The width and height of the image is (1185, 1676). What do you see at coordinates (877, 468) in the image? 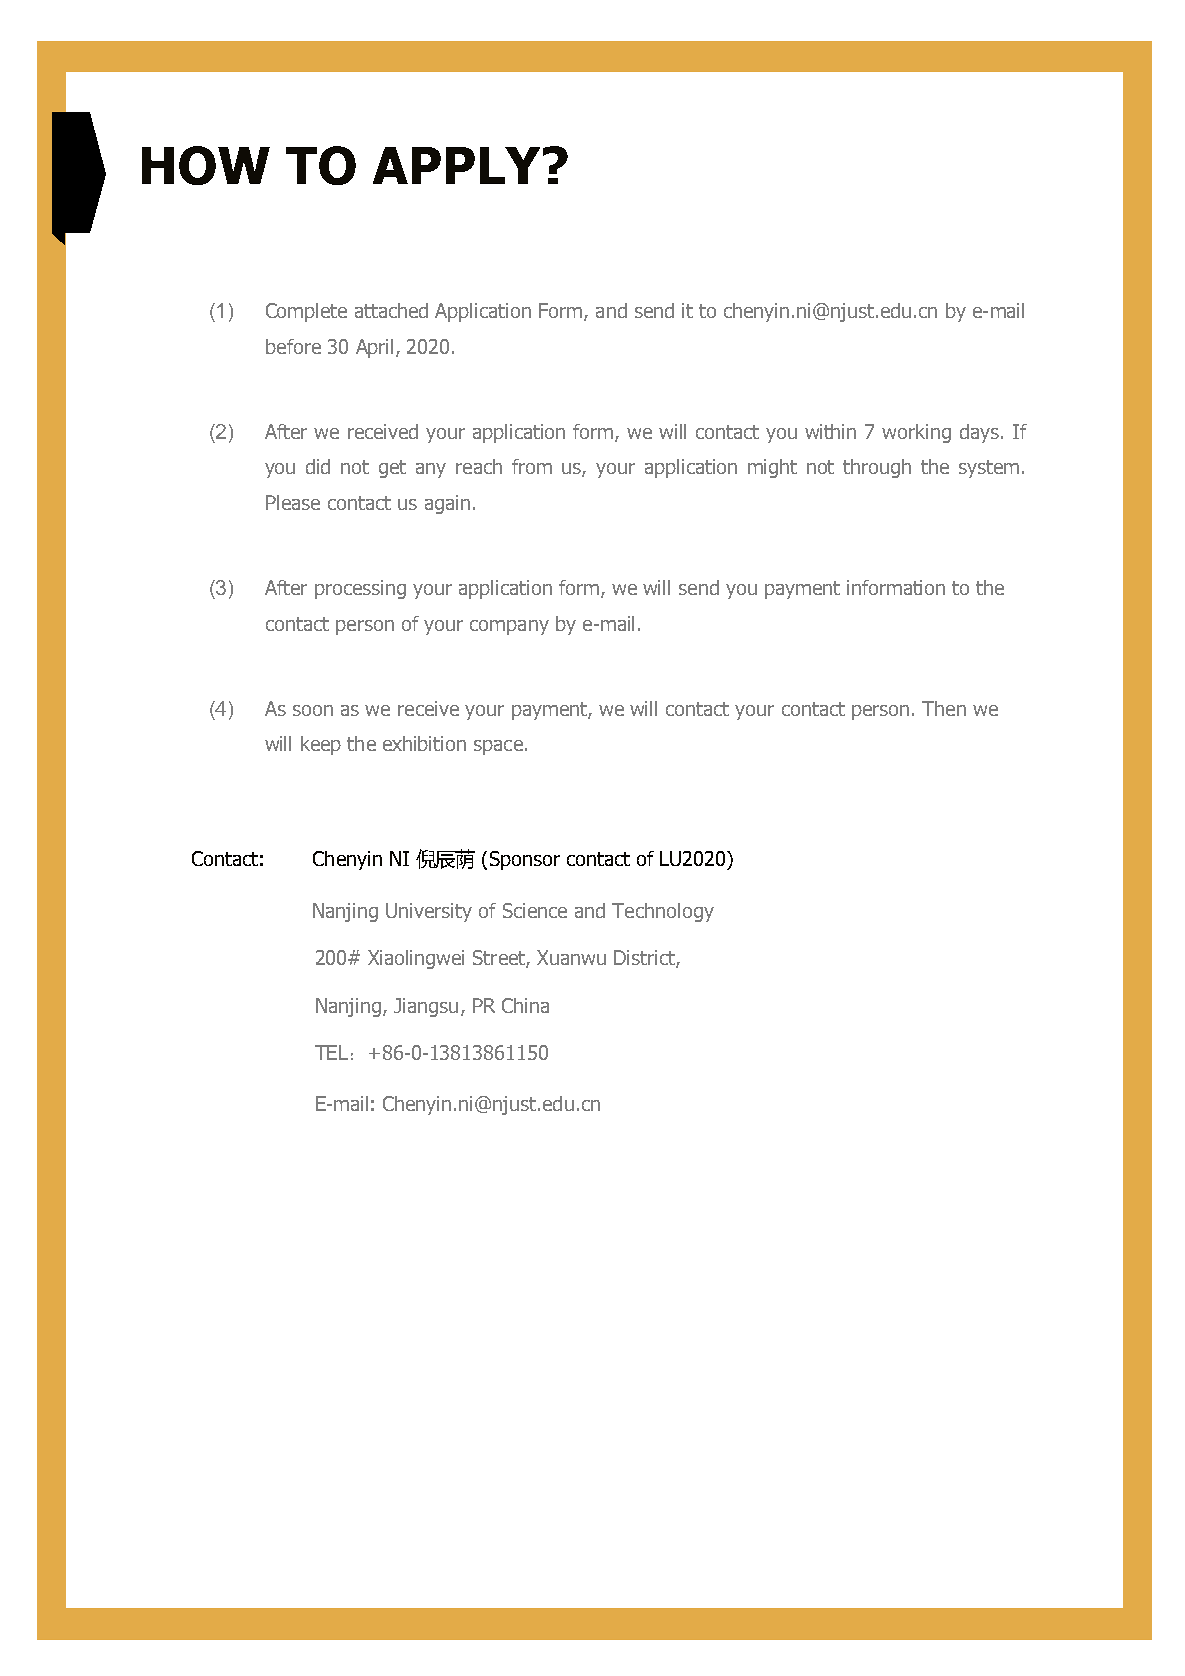
I see `through` at bounding box center [877, 468].
